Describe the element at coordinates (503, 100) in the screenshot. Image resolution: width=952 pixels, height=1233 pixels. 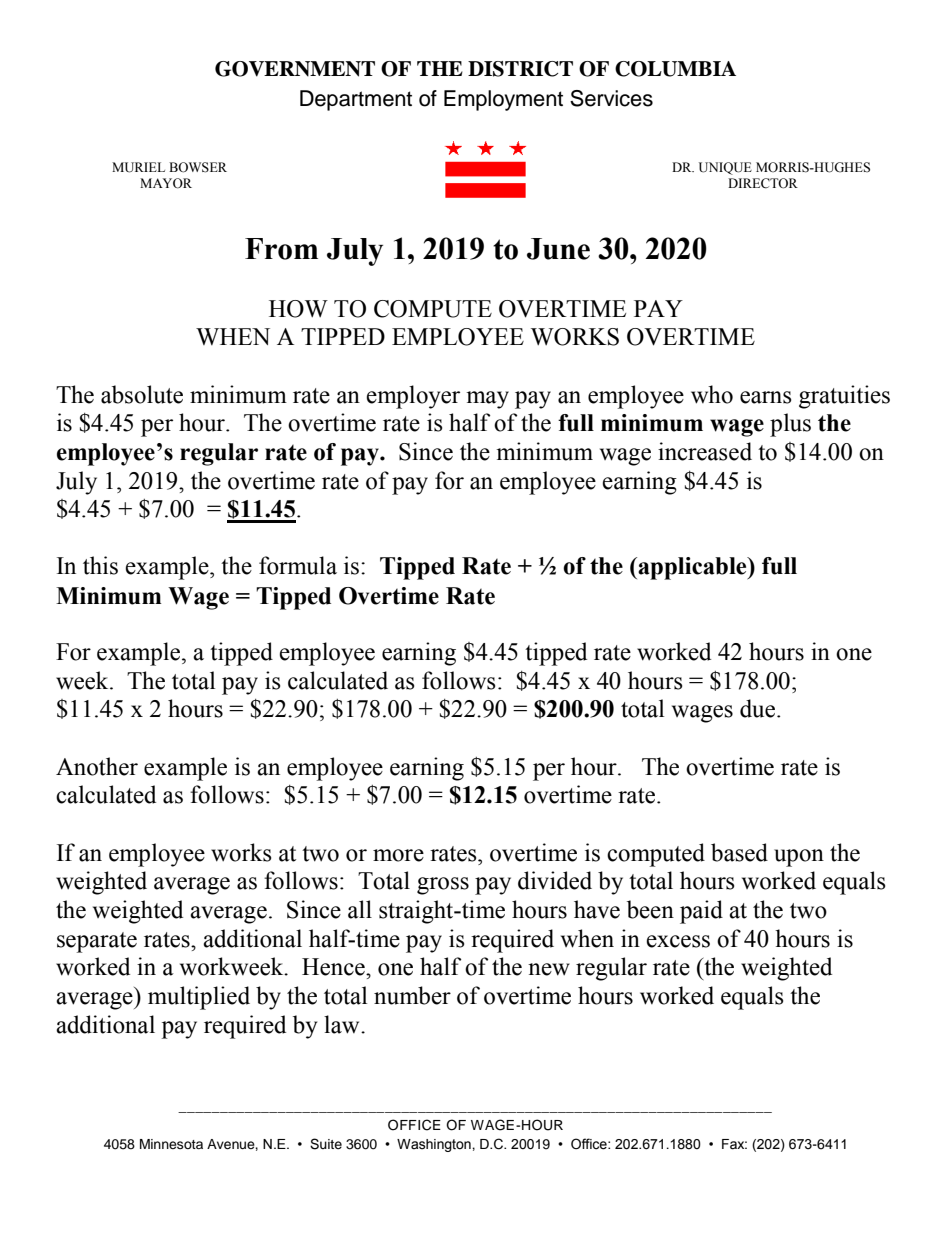
I see `Employment` at that location.
